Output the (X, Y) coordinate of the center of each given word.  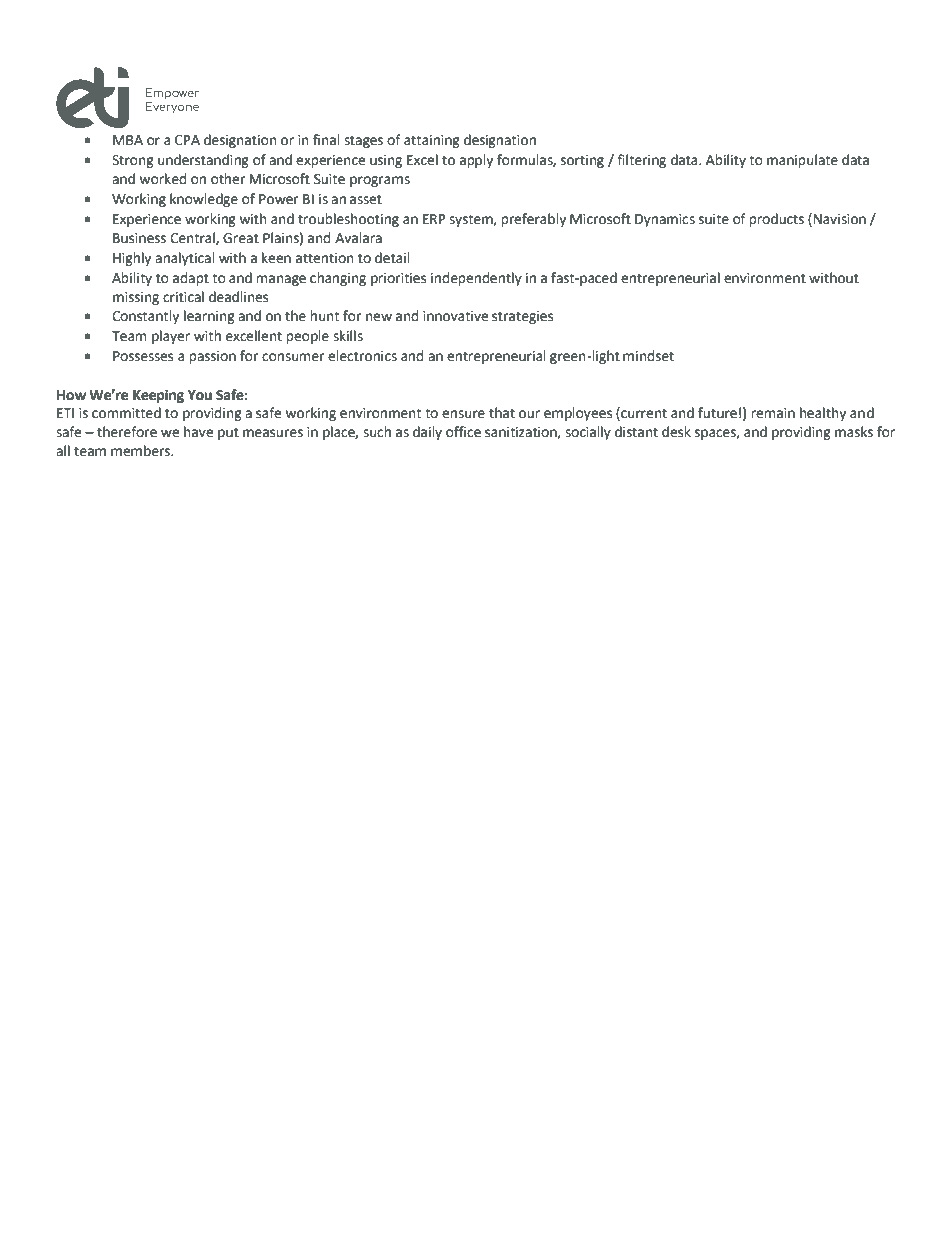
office (463, 432)
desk (676, 432)
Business (139, 238)
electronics (362, 356)
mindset (648, 356)
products (776, 220)
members (142, 451)
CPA (187, 140)
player (171, 337)
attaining (432, 141)
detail (392, 258)
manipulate (802, 161)
